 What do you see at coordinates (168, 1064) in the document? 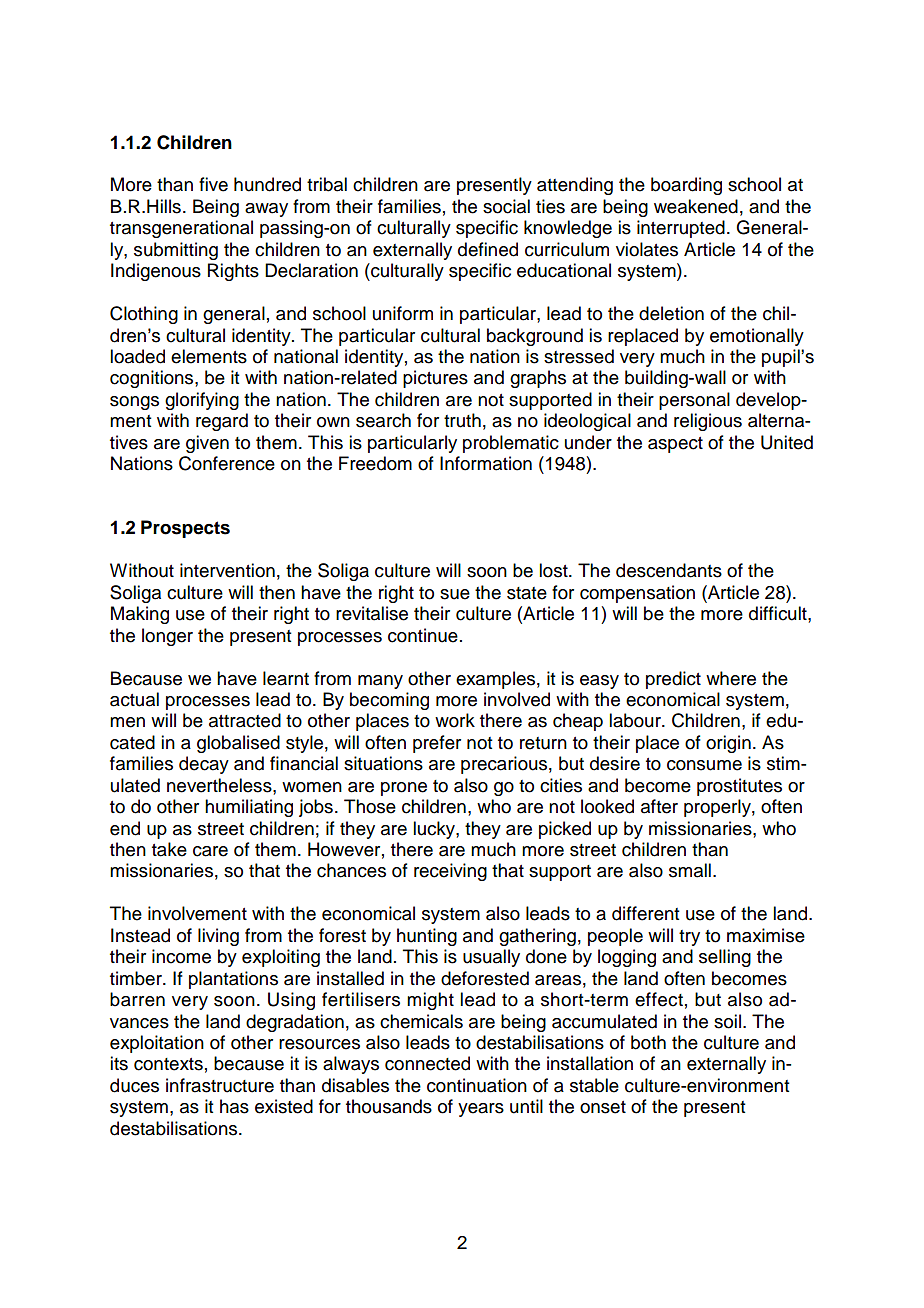
I see `contexts` at bounding box center [168, 1064].
